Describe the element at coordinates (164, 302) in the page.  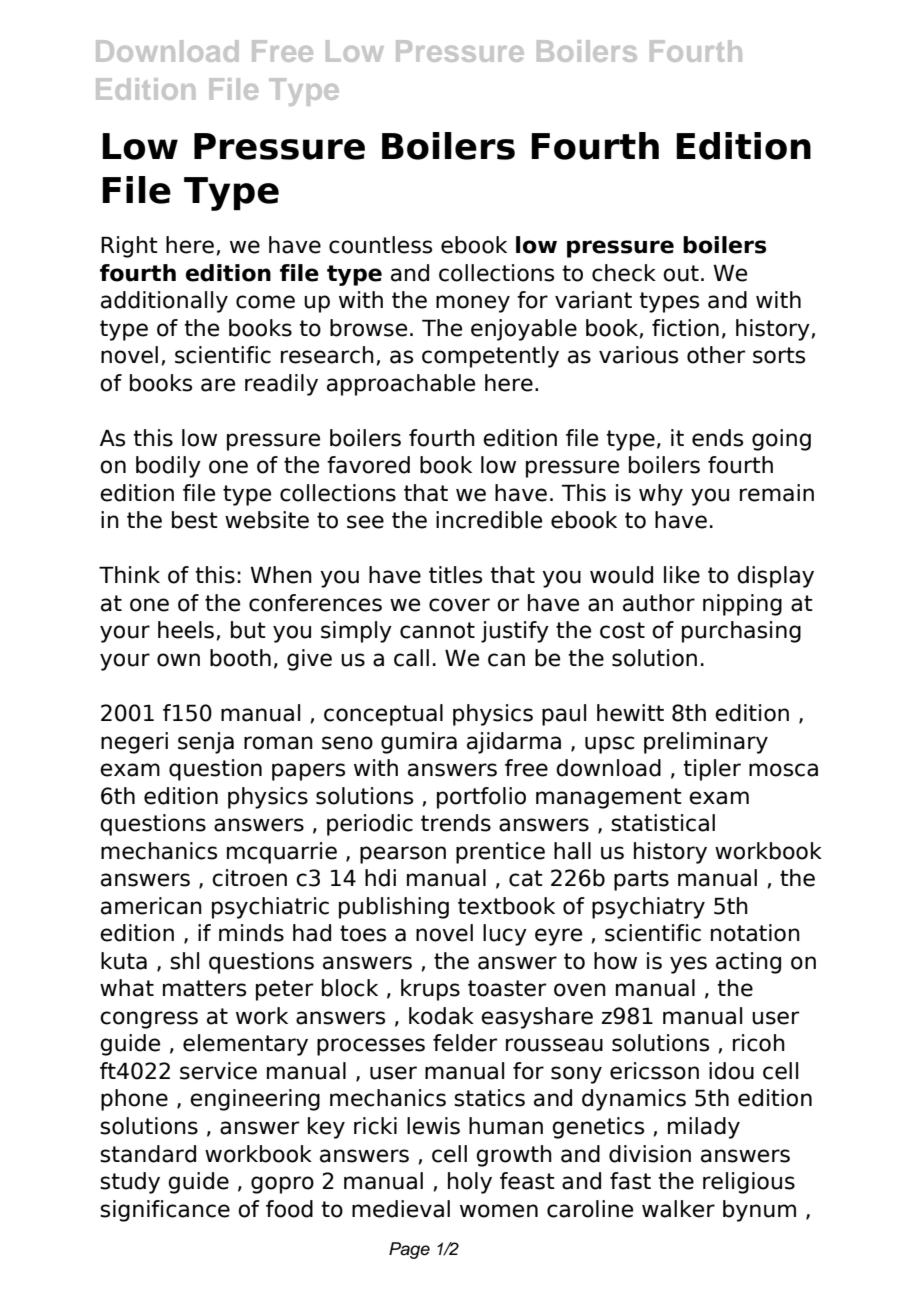
I see `additionally` at that location.
